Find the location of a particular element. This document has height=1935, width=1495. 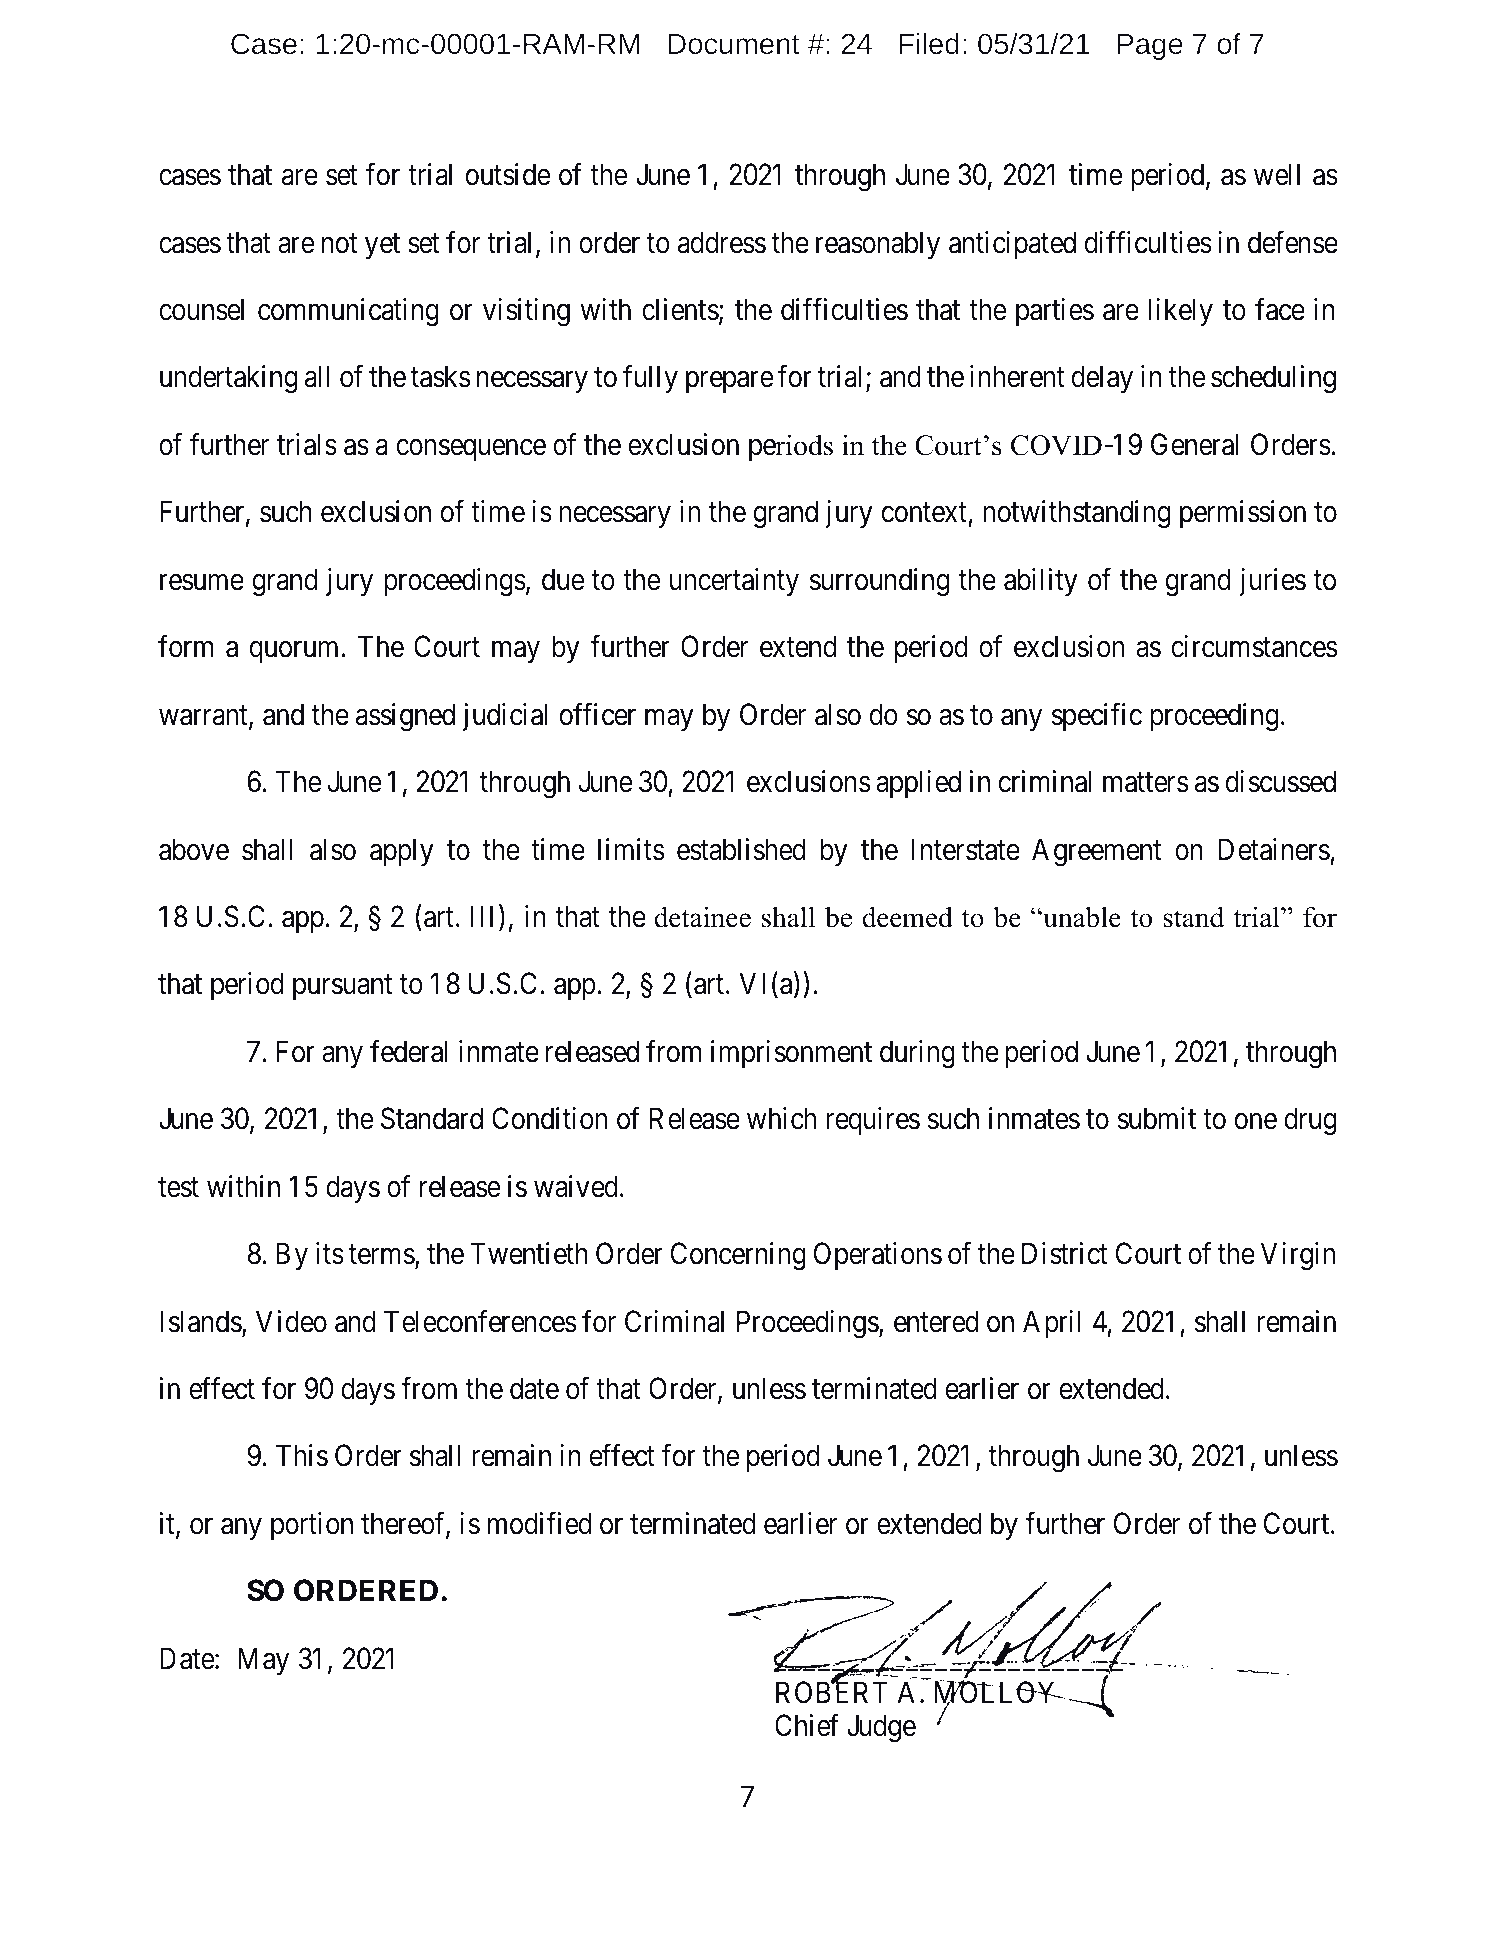

uncertainty is located at coordinates (734, 582).
